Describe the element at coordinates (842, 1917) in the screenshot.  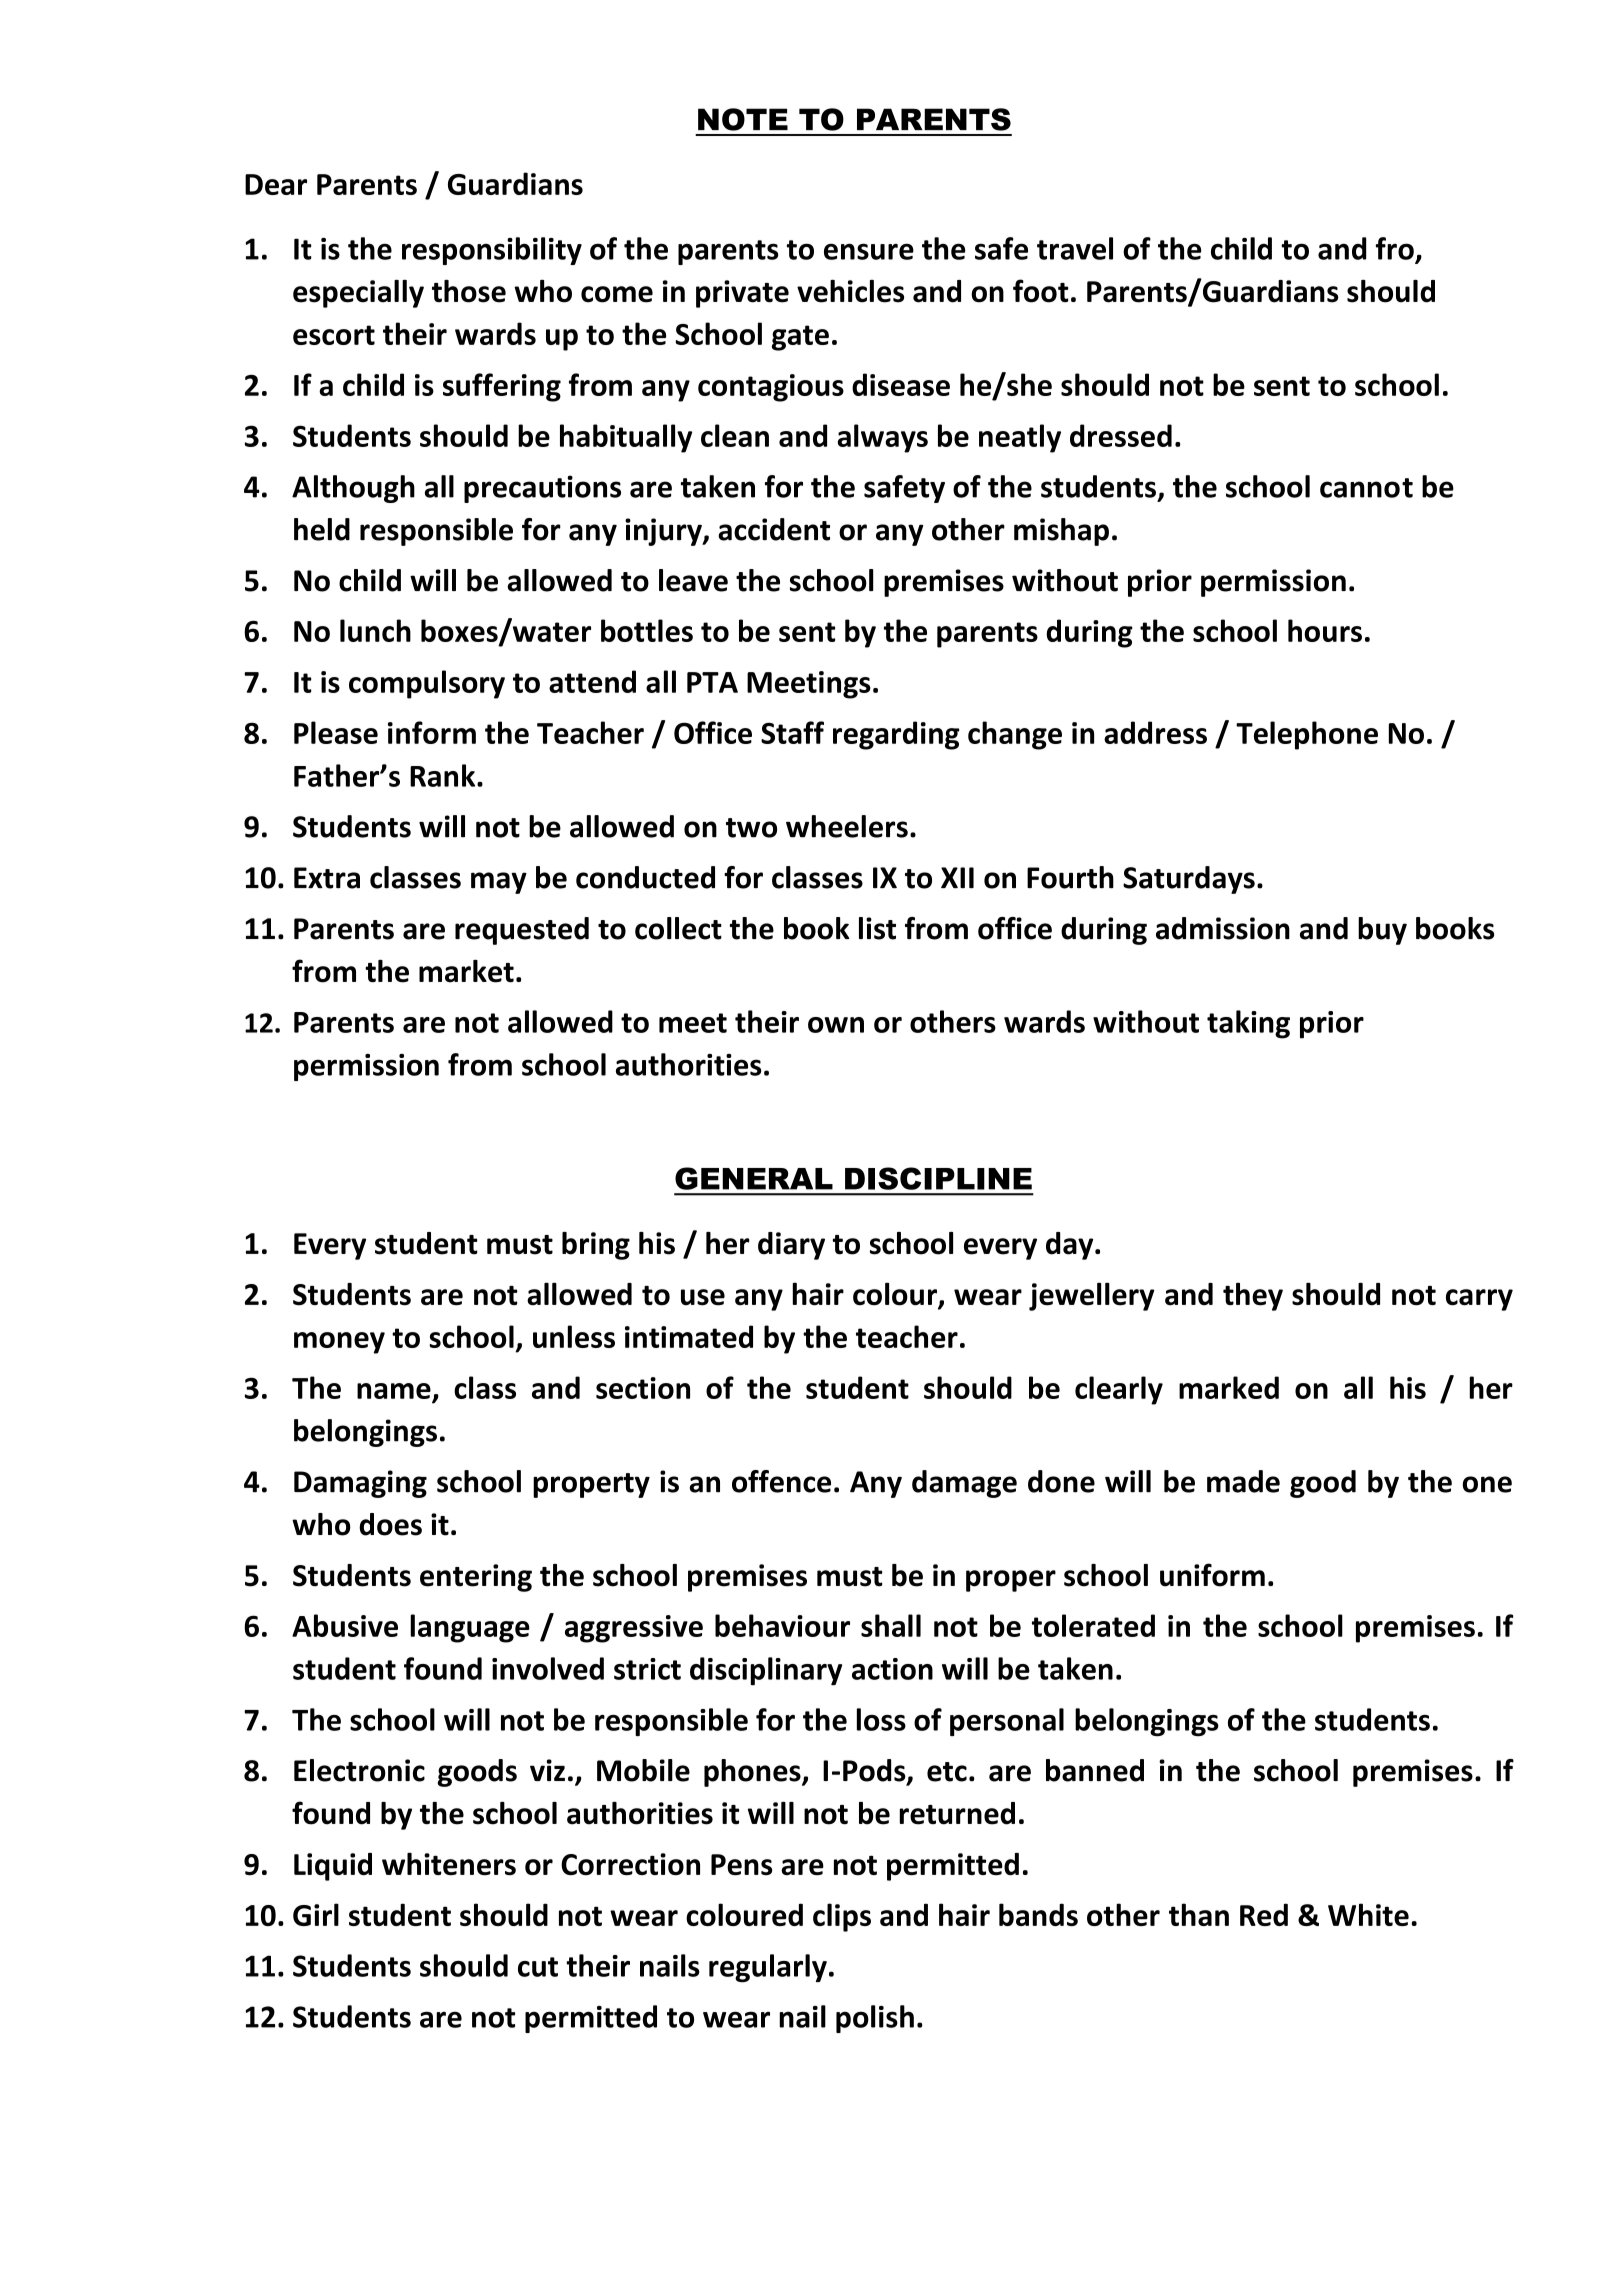
I see `clips` at that location.
